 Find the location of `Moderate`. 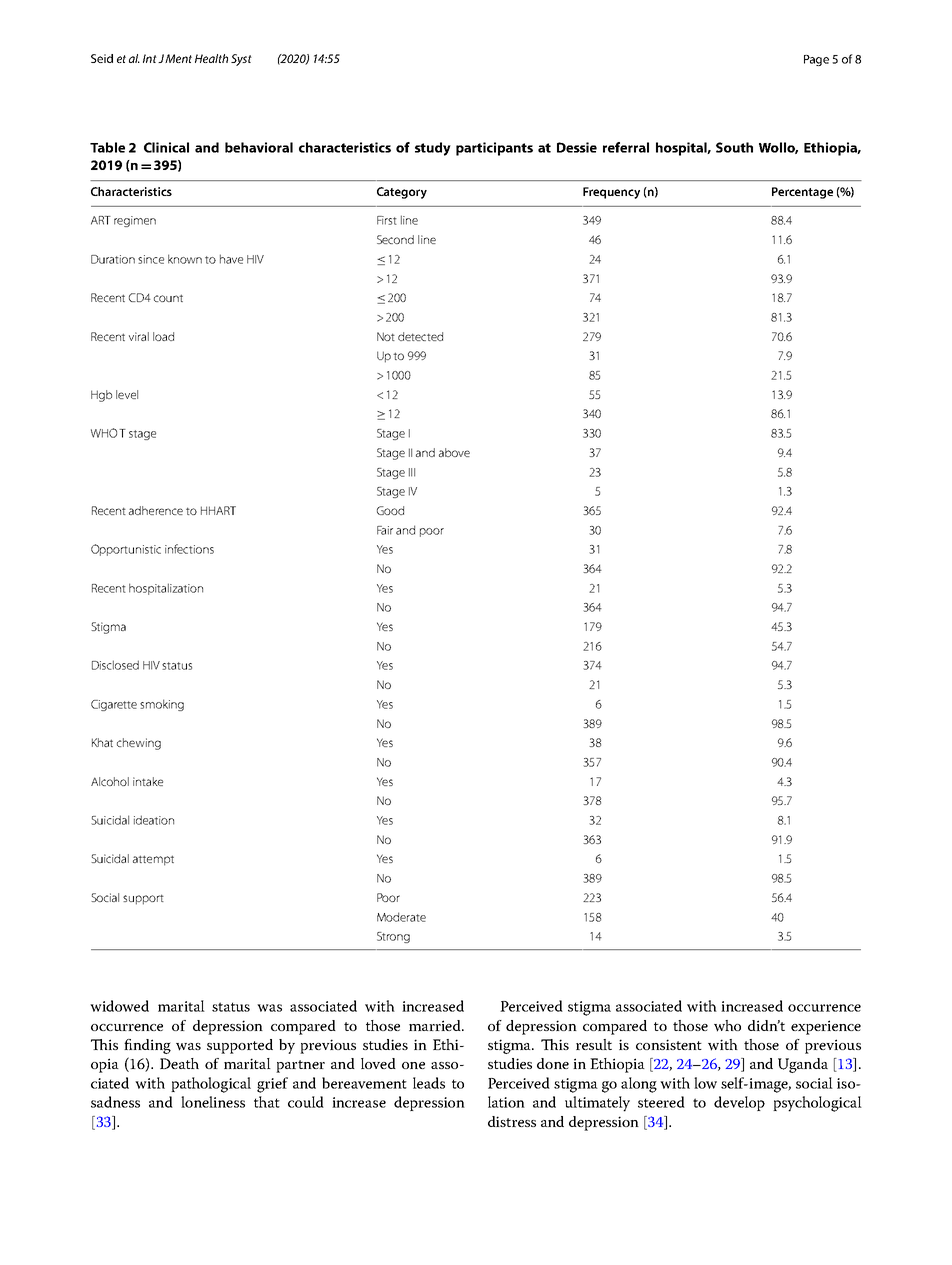

Moderate is located at coordinates (401, 917).
